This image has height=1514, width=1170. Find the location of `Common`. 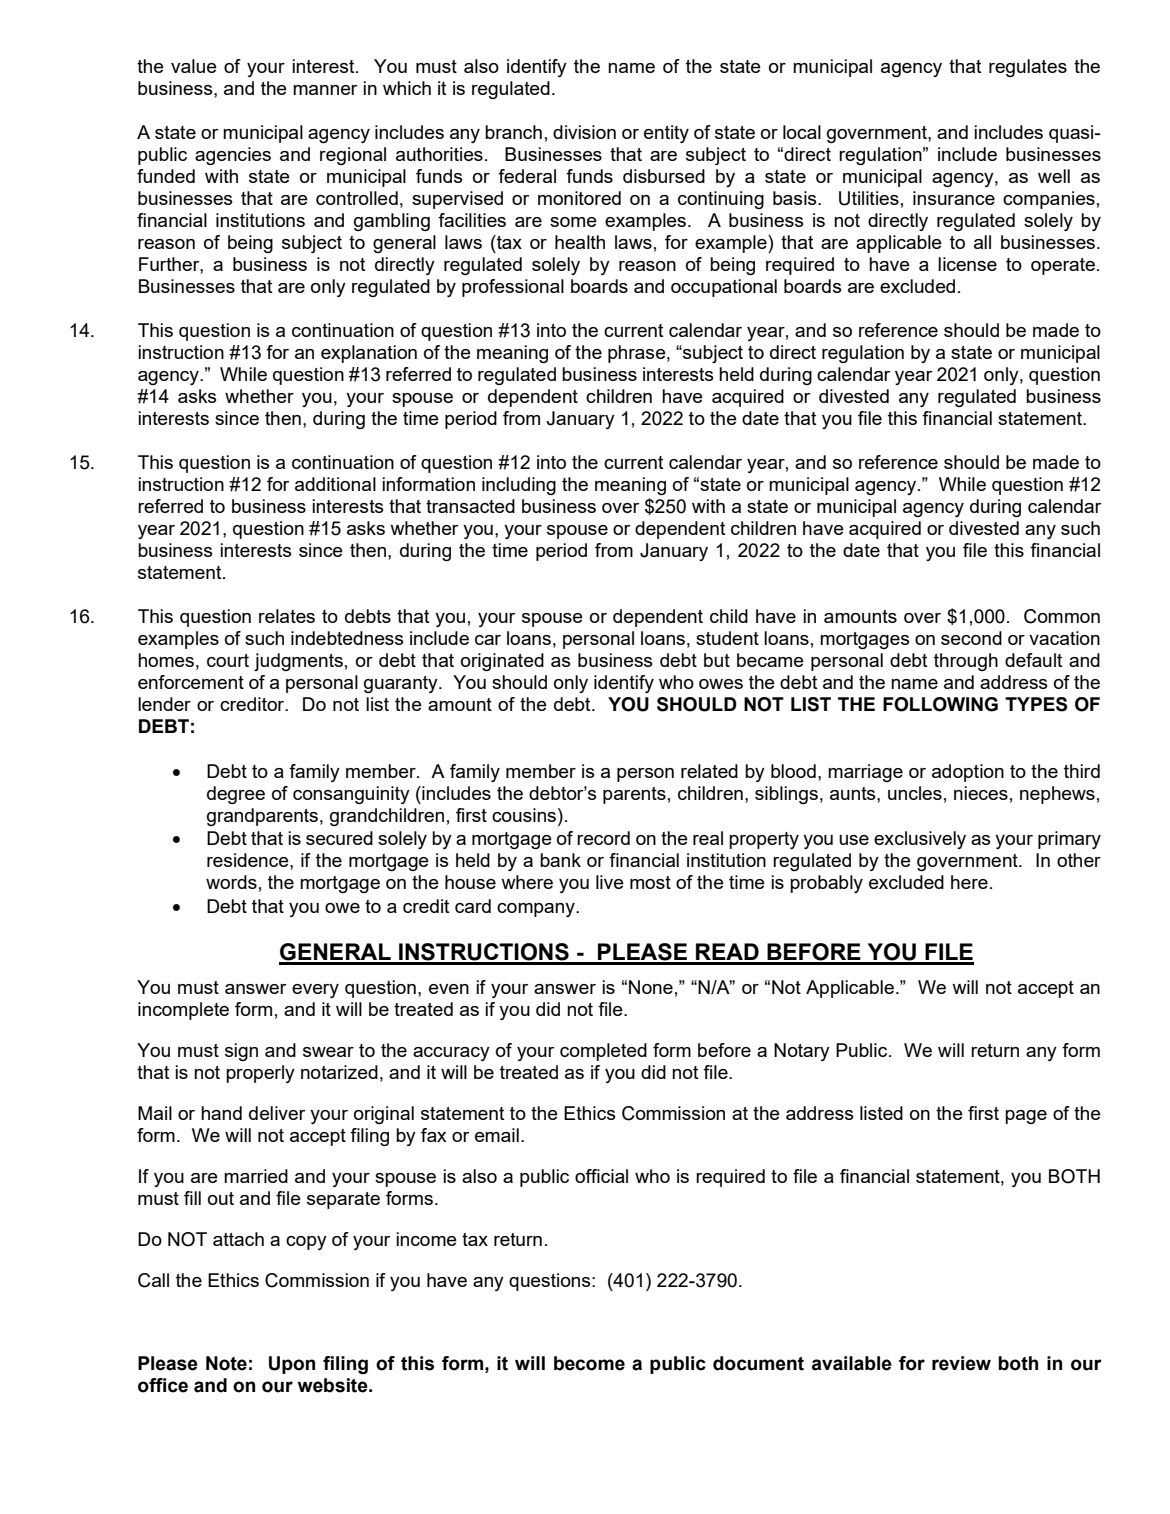

Common is located at coordinates (1062, 616).
